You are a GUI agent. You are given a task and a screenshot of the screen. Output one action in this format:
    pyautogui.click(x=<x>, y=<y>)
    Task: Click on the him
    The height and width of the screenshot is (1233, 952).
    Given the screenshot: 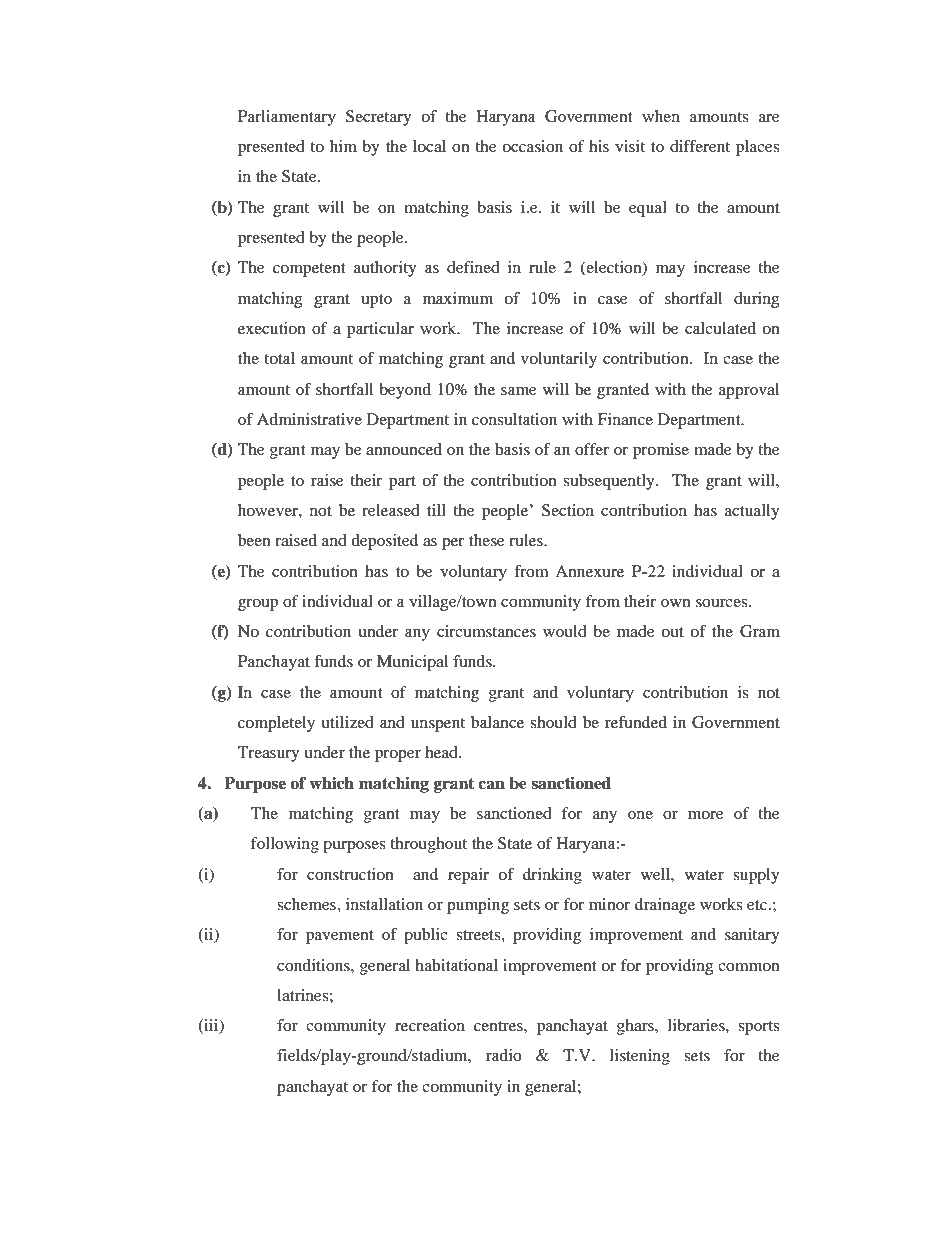 What is the action you would take?
    pyautogui.click(x=343, y=146)
